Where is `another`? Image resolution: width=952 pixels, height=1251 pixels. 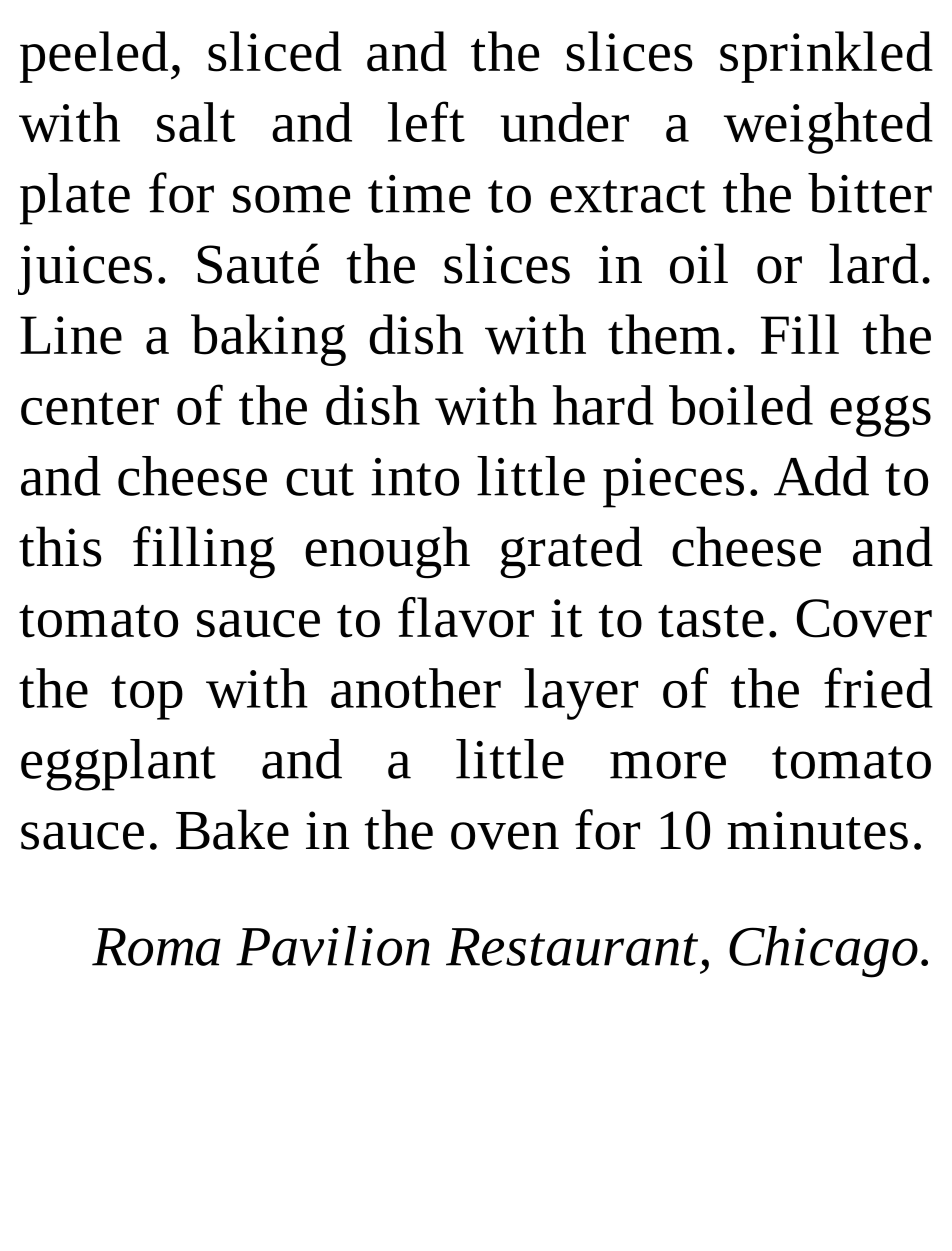
another is located at coordinates (416, 688).
